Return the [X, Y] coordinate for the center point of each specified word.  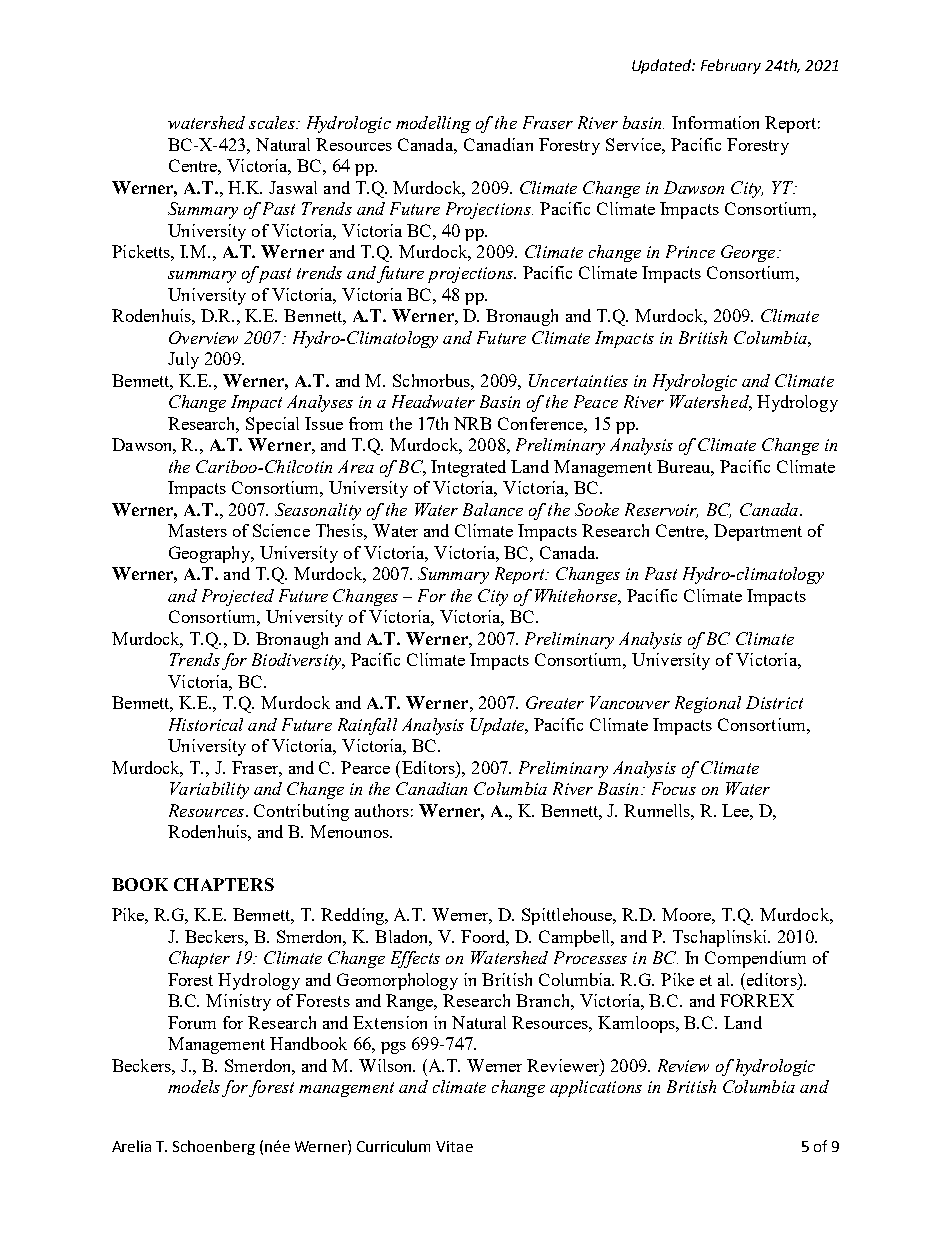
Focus [674, 788]
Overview [203, 337]
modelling [433, 124]
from [366, 423]
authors [382, 810]
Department [758, 532]
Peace [596, 401]
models [194, 1086]
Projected [238, 597]
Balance [493, 509]
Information [715, 122]
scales [273, 122]
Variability [209, 790]
